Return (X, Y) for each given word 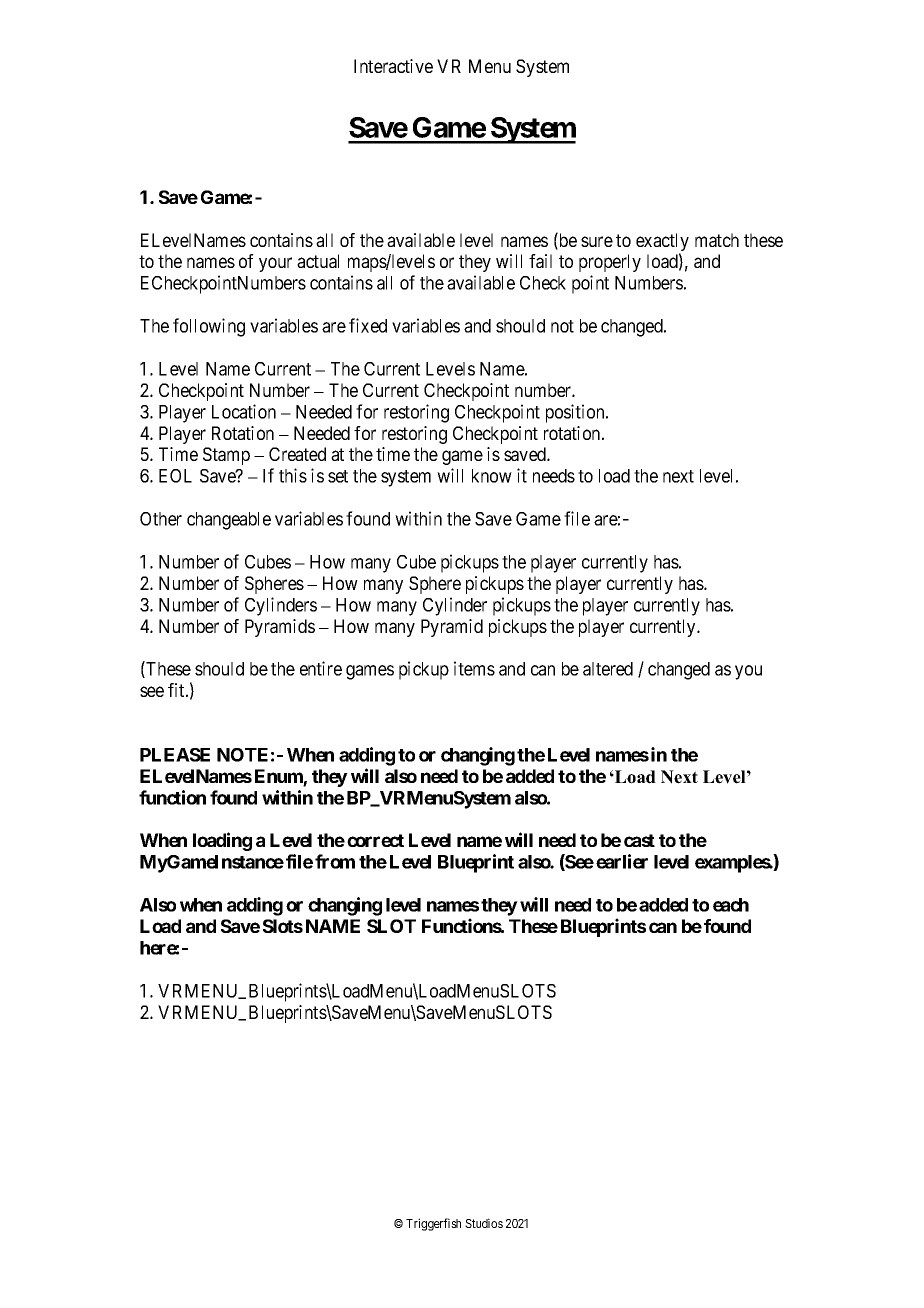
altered (608, 669)
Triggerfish (433, 1224)
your (275, 264)
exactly (662, 243)
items (474, 668)
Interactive (393, 66)
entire (321, 668)
